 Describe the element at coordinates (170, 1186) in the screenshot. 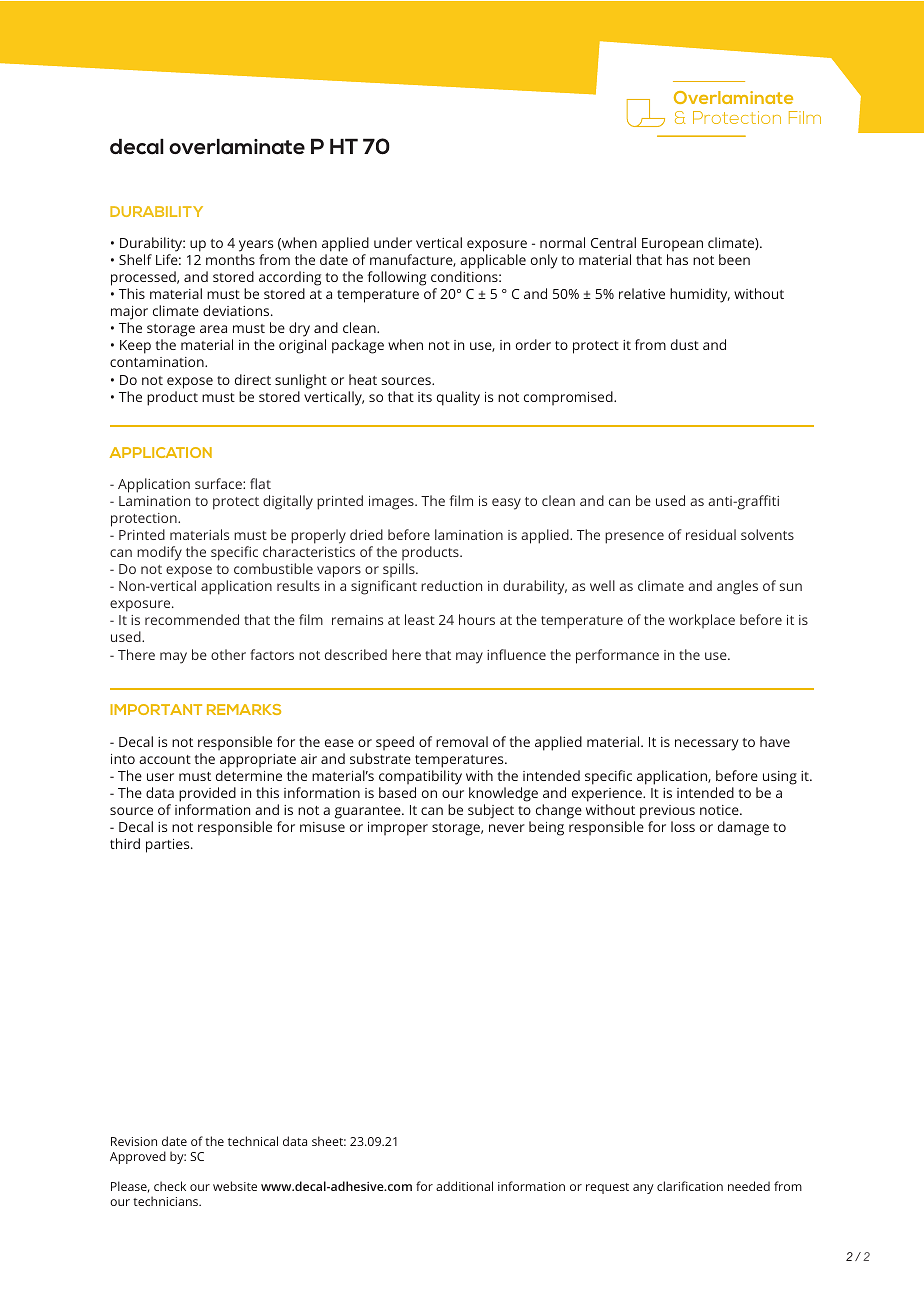

I see `check` at that location.
